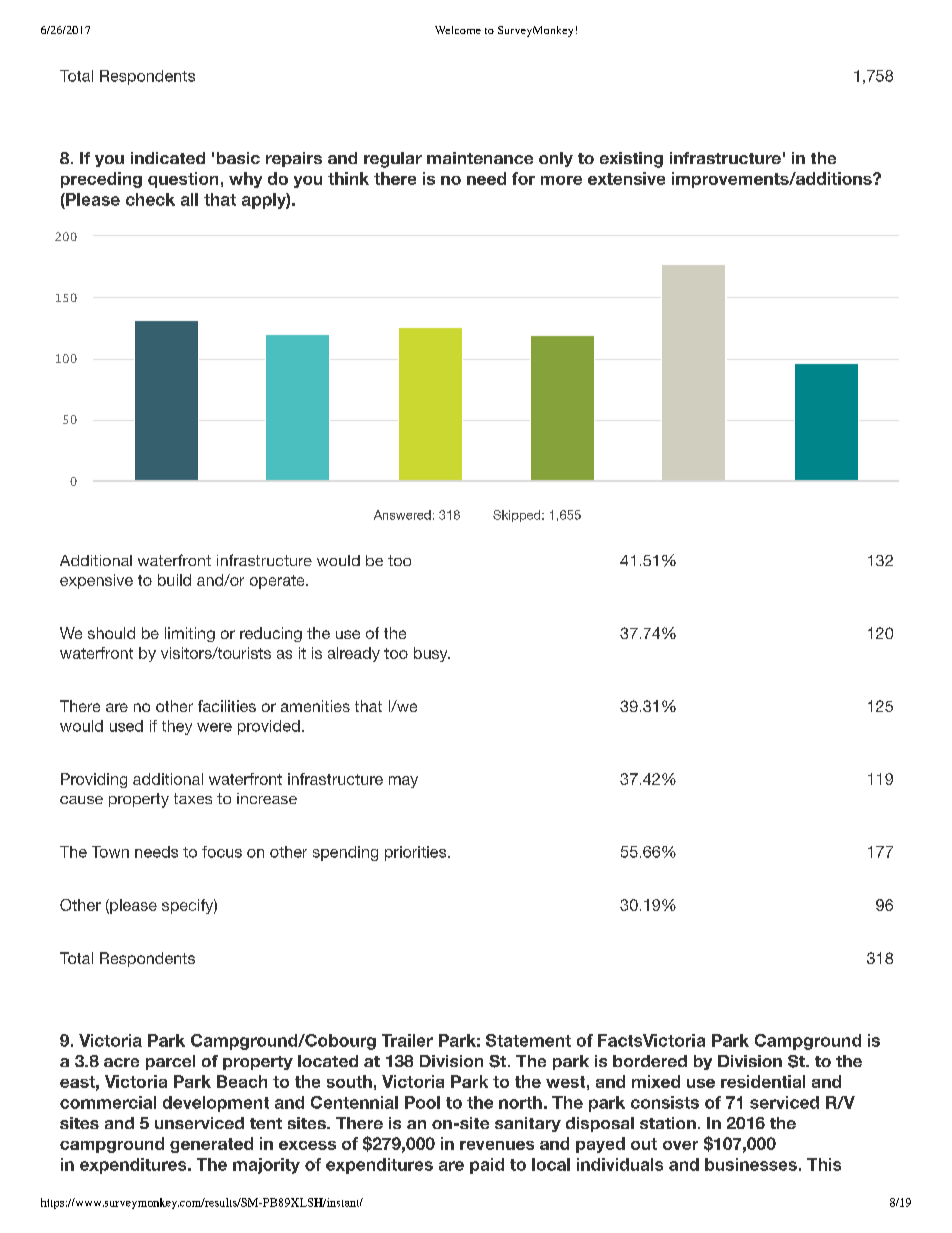 The width and height of the page is (952, 1233). Describe the element at coordinates (458, 30) in the page. I see `Welcome` at that location.
